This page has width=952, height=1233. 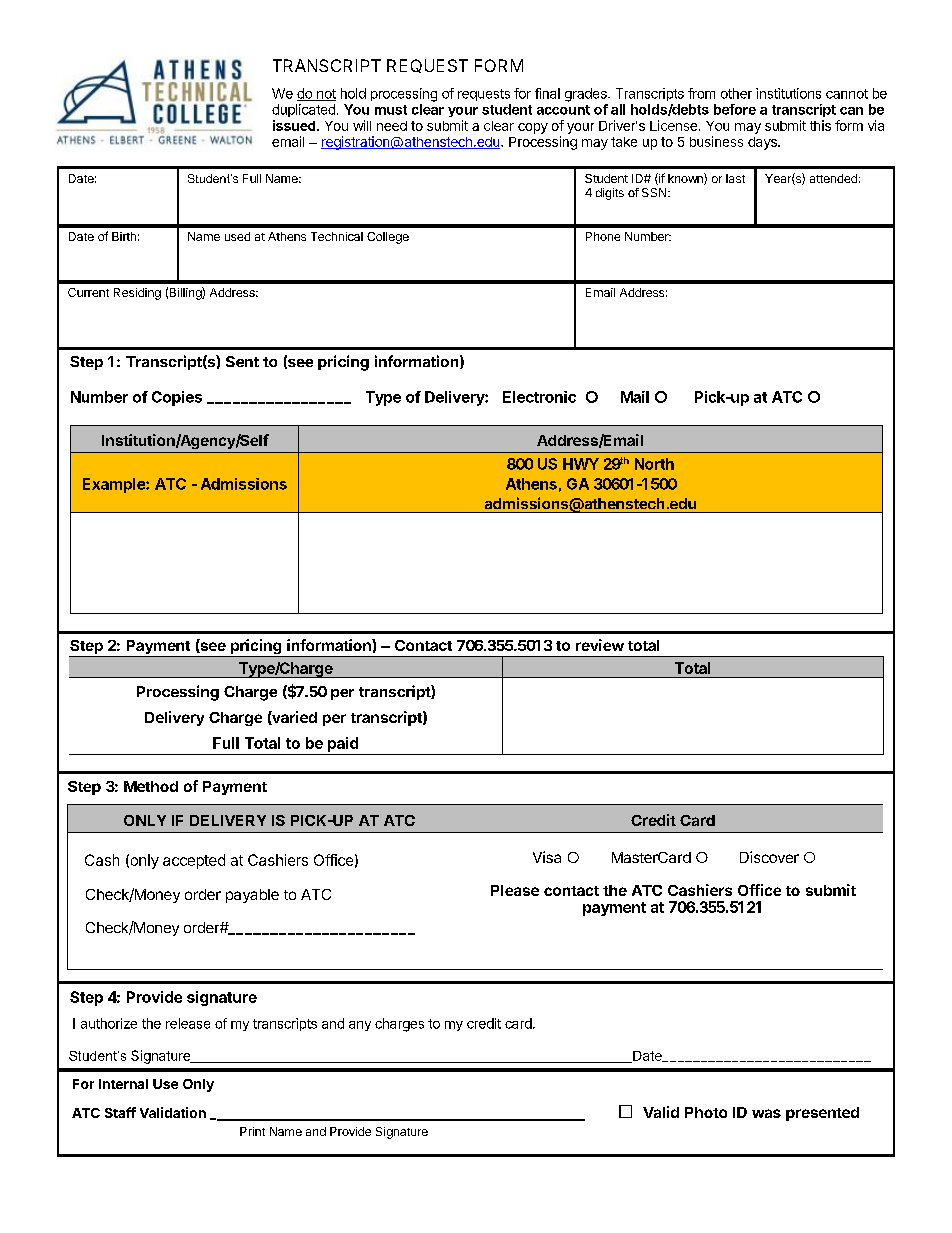 I want to click on Example, so click(x=115, y=485).
